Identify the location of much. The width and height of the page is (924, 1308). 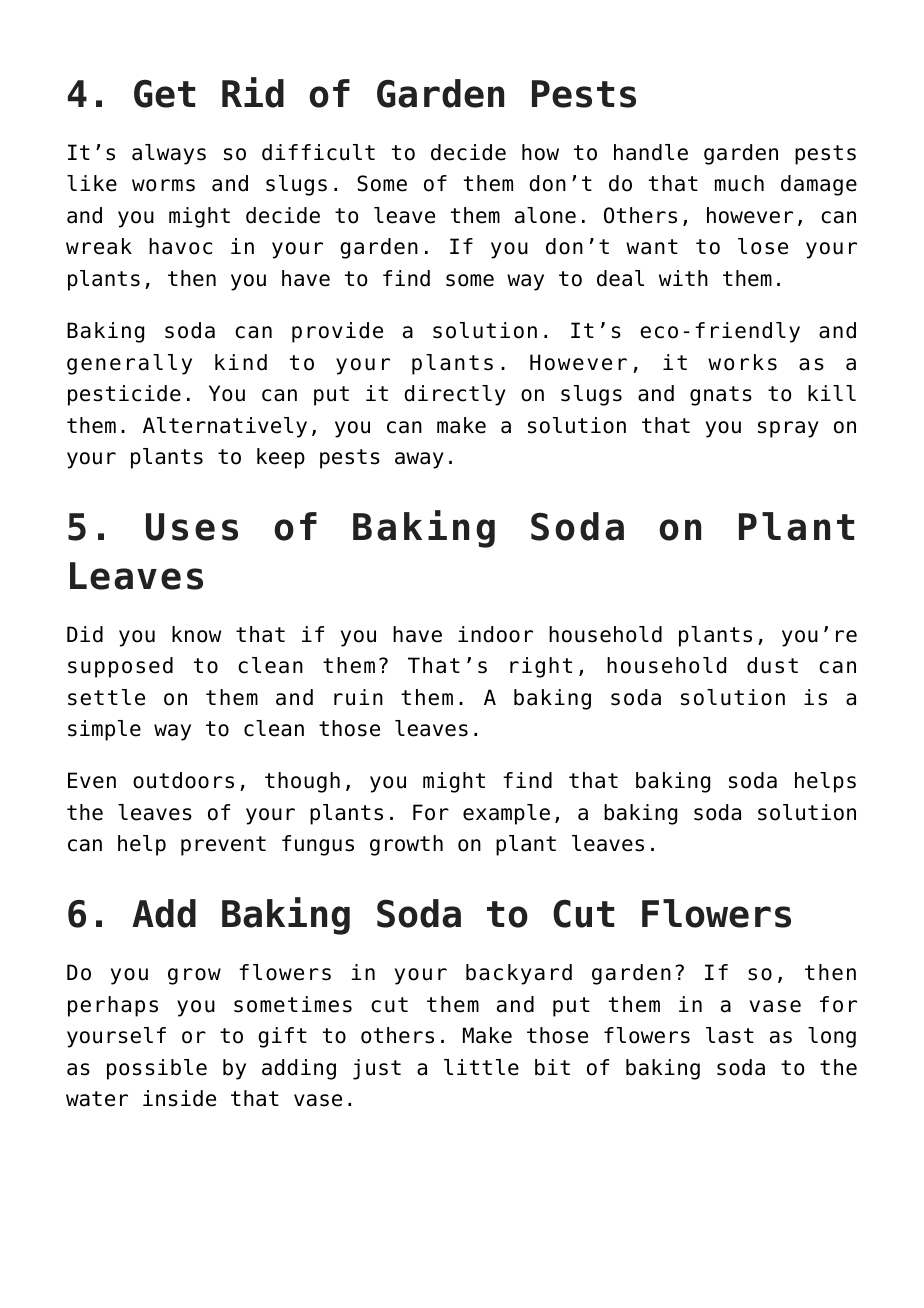
(739, 183).
